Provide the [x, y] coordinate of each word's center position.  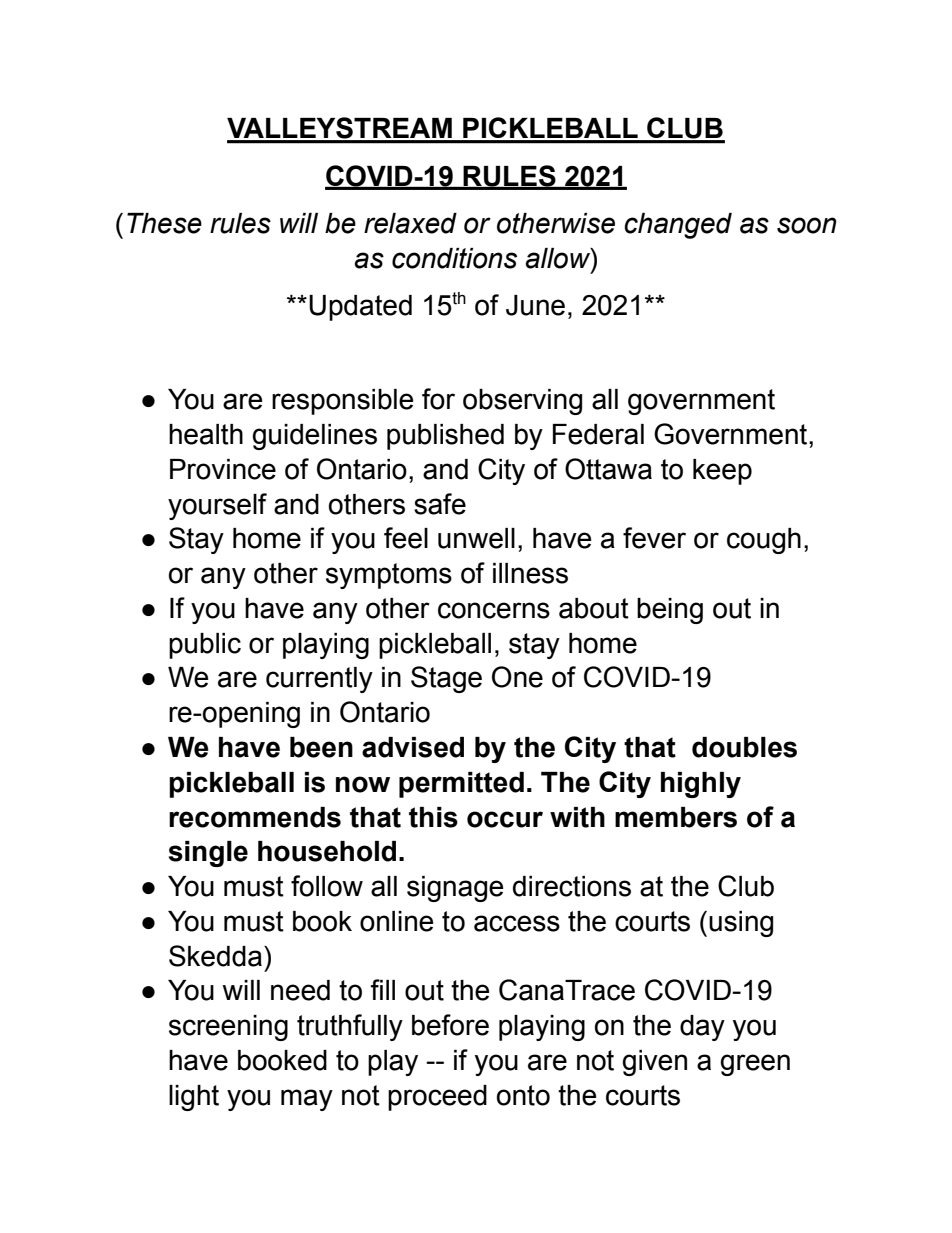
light [194, 1098]
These [164, 223]
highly [701, 785]
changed [678, 226]
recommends [255, 817]
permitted [461, 785]
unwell [476, 538]
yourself [217, 506]
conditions [454, 258]
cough [764, 541]
